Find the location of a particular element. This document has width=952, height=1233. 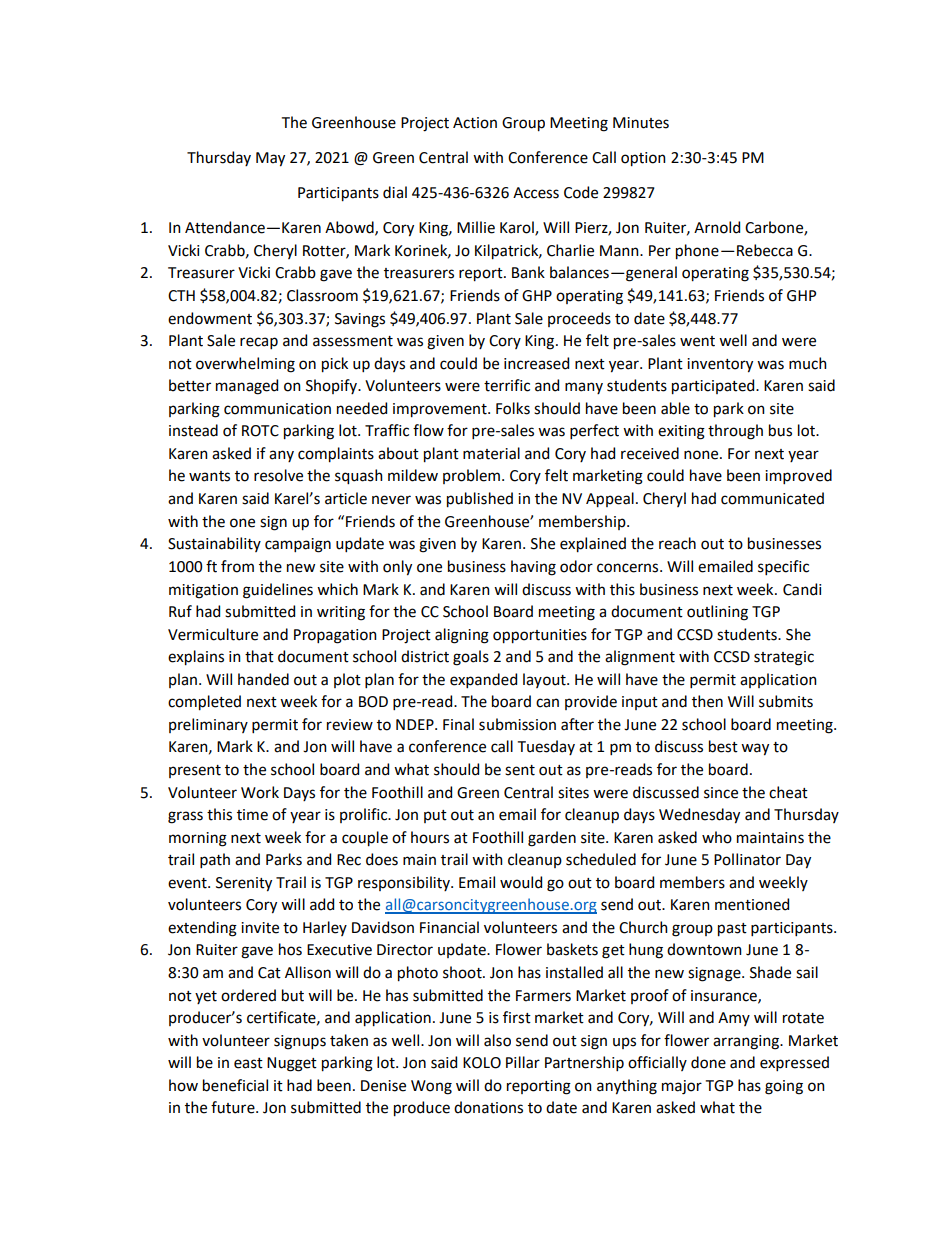

done is located at coordinates (708, 1062).
